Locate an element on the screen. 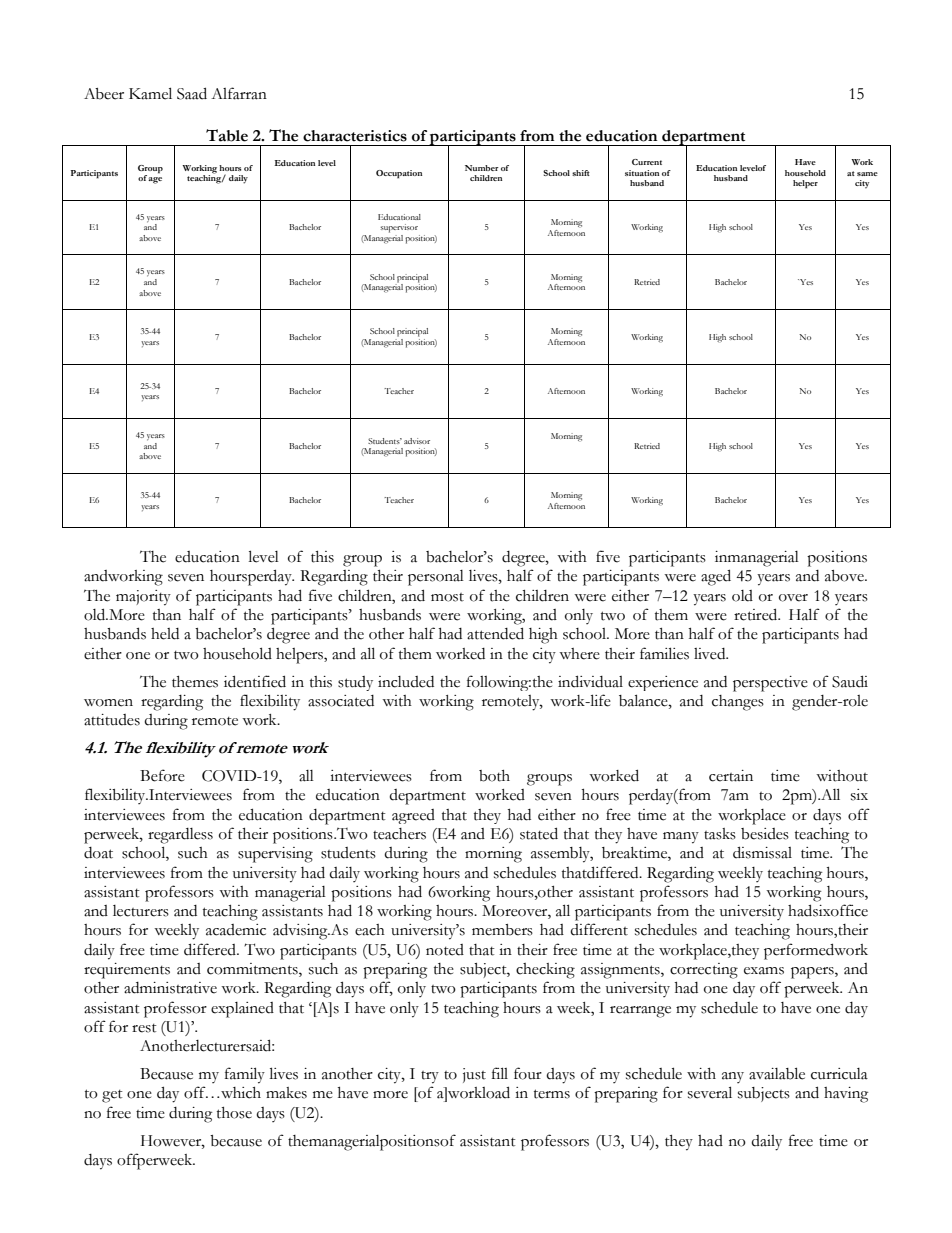  most is located at coordinates (447, 597).
